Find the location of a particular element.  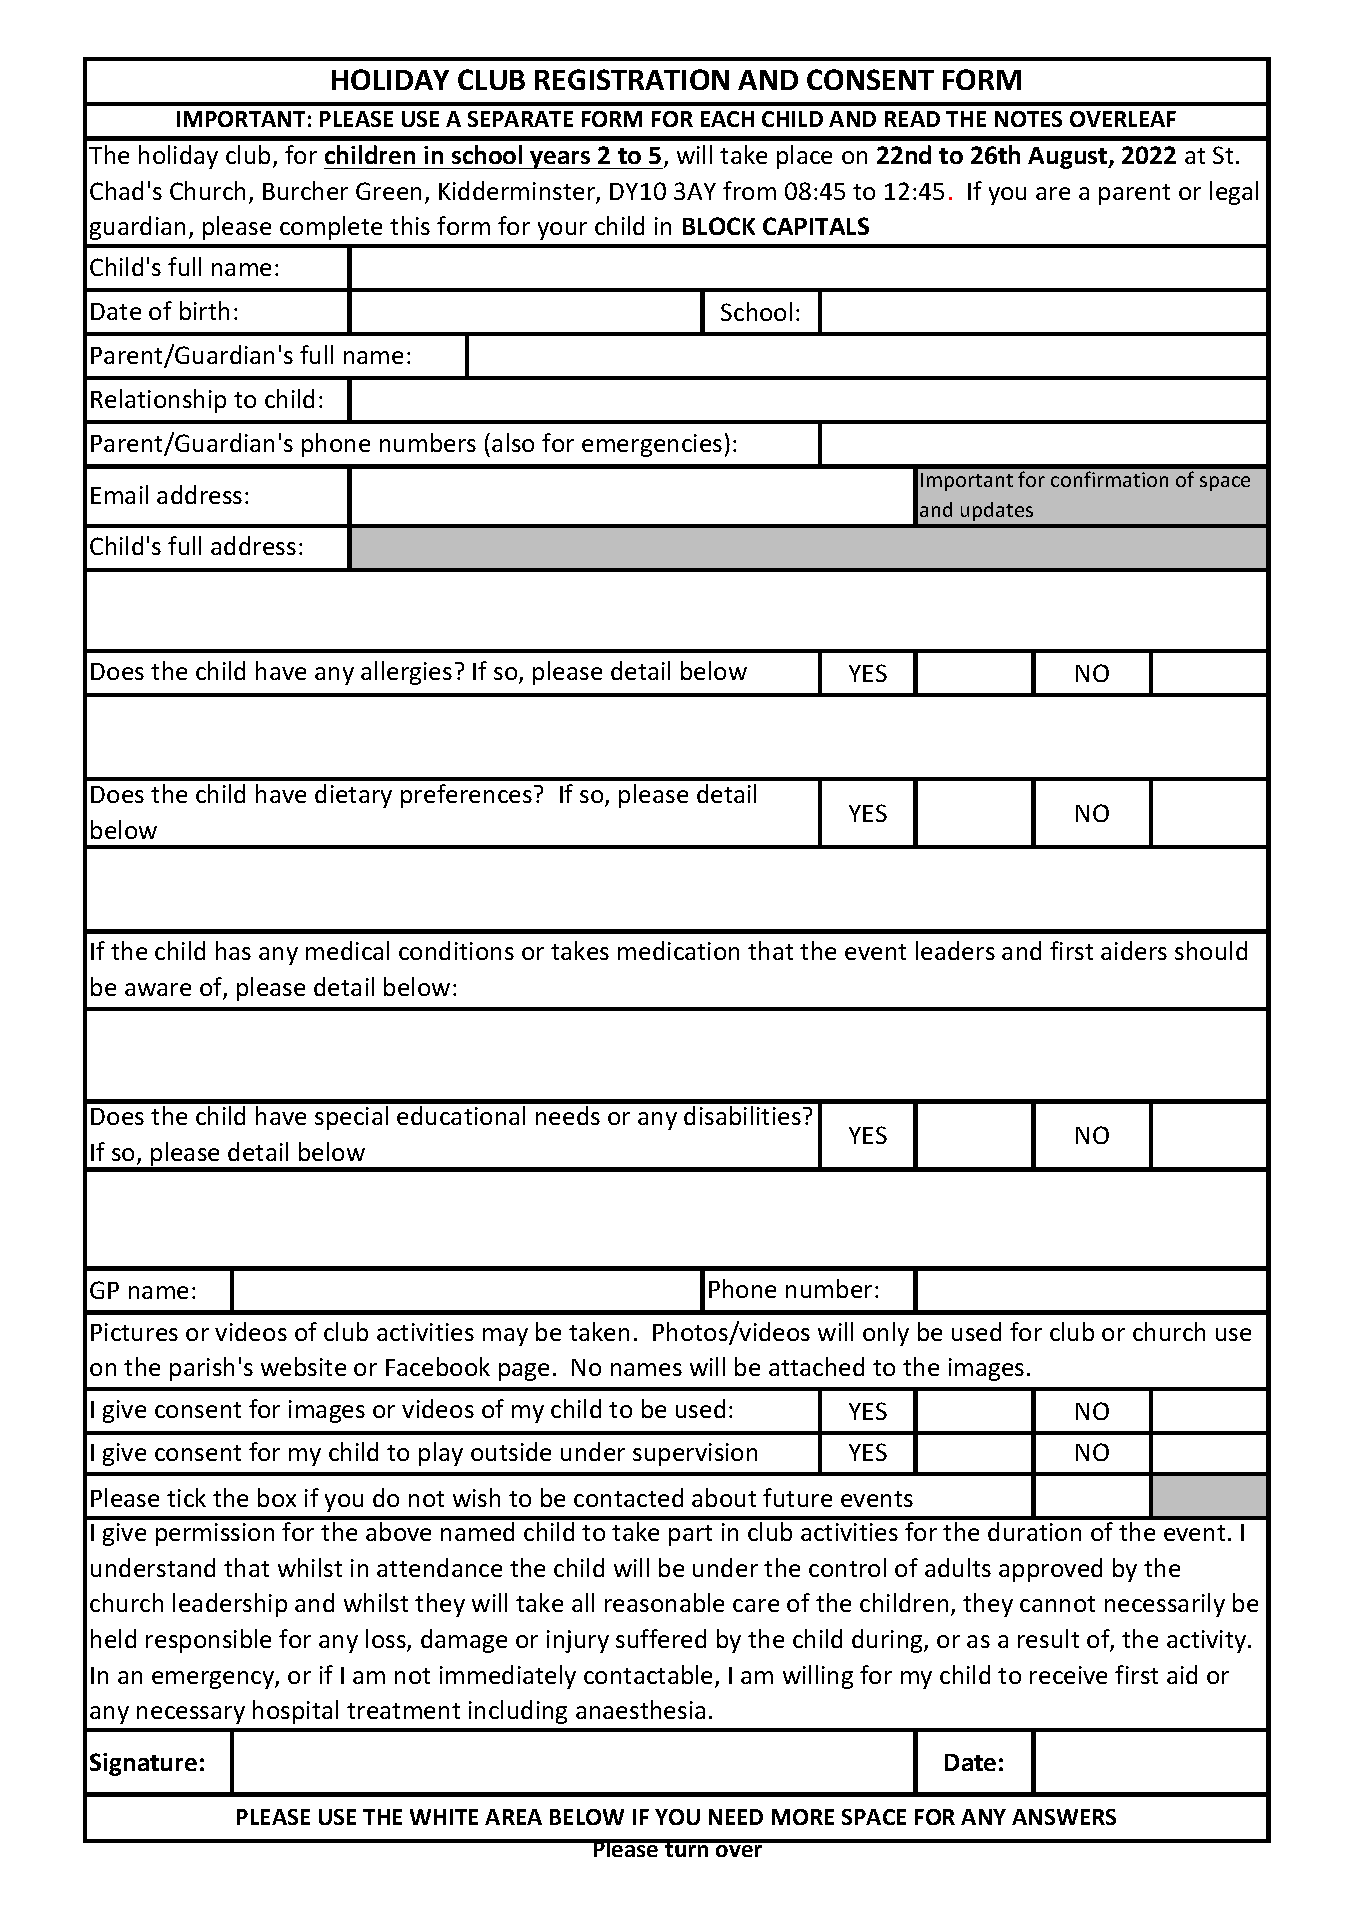

Relationship is located at coordinates (158, 401).
